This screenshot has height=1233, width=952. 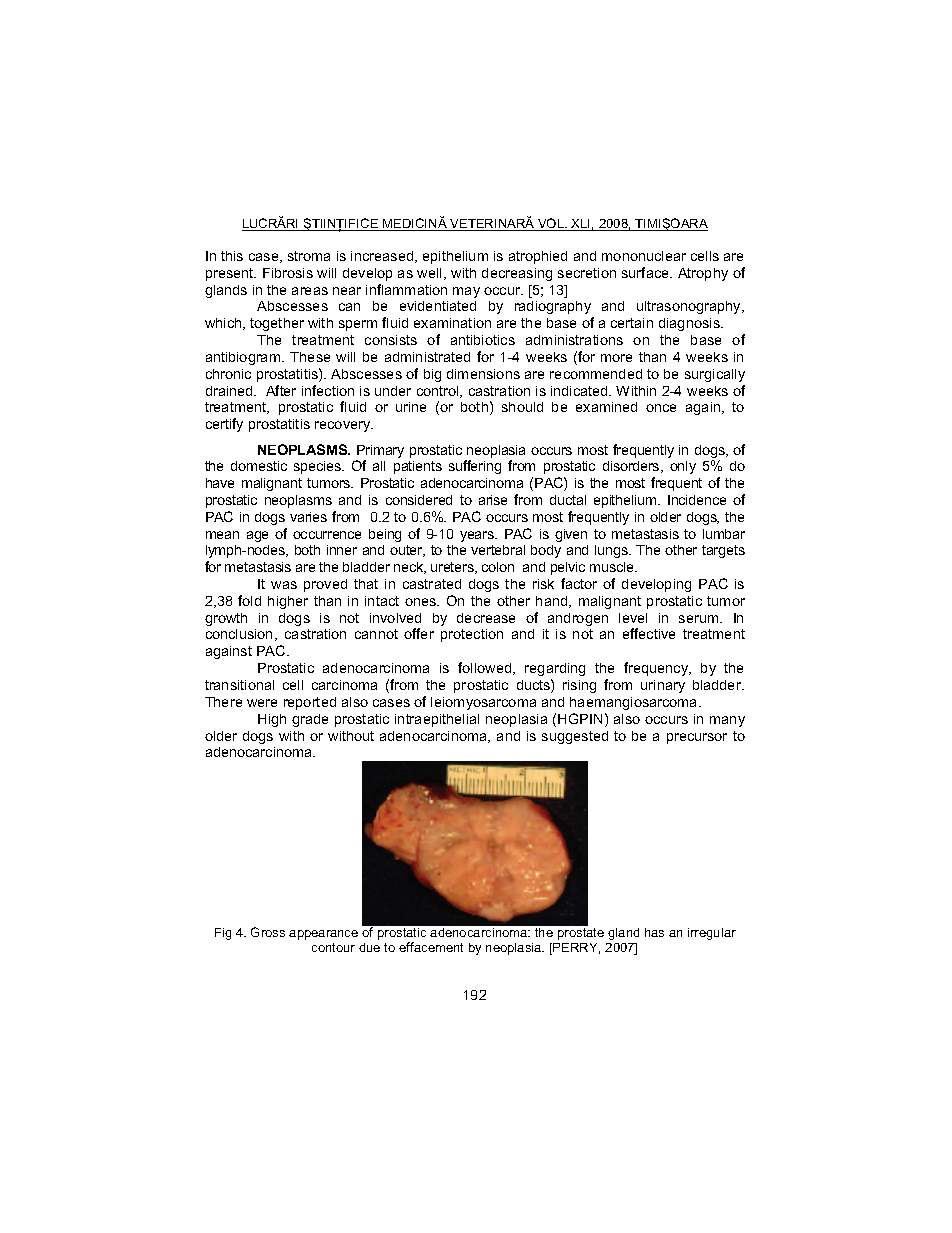 I want to click on surface, so click(x=646, y=272).
